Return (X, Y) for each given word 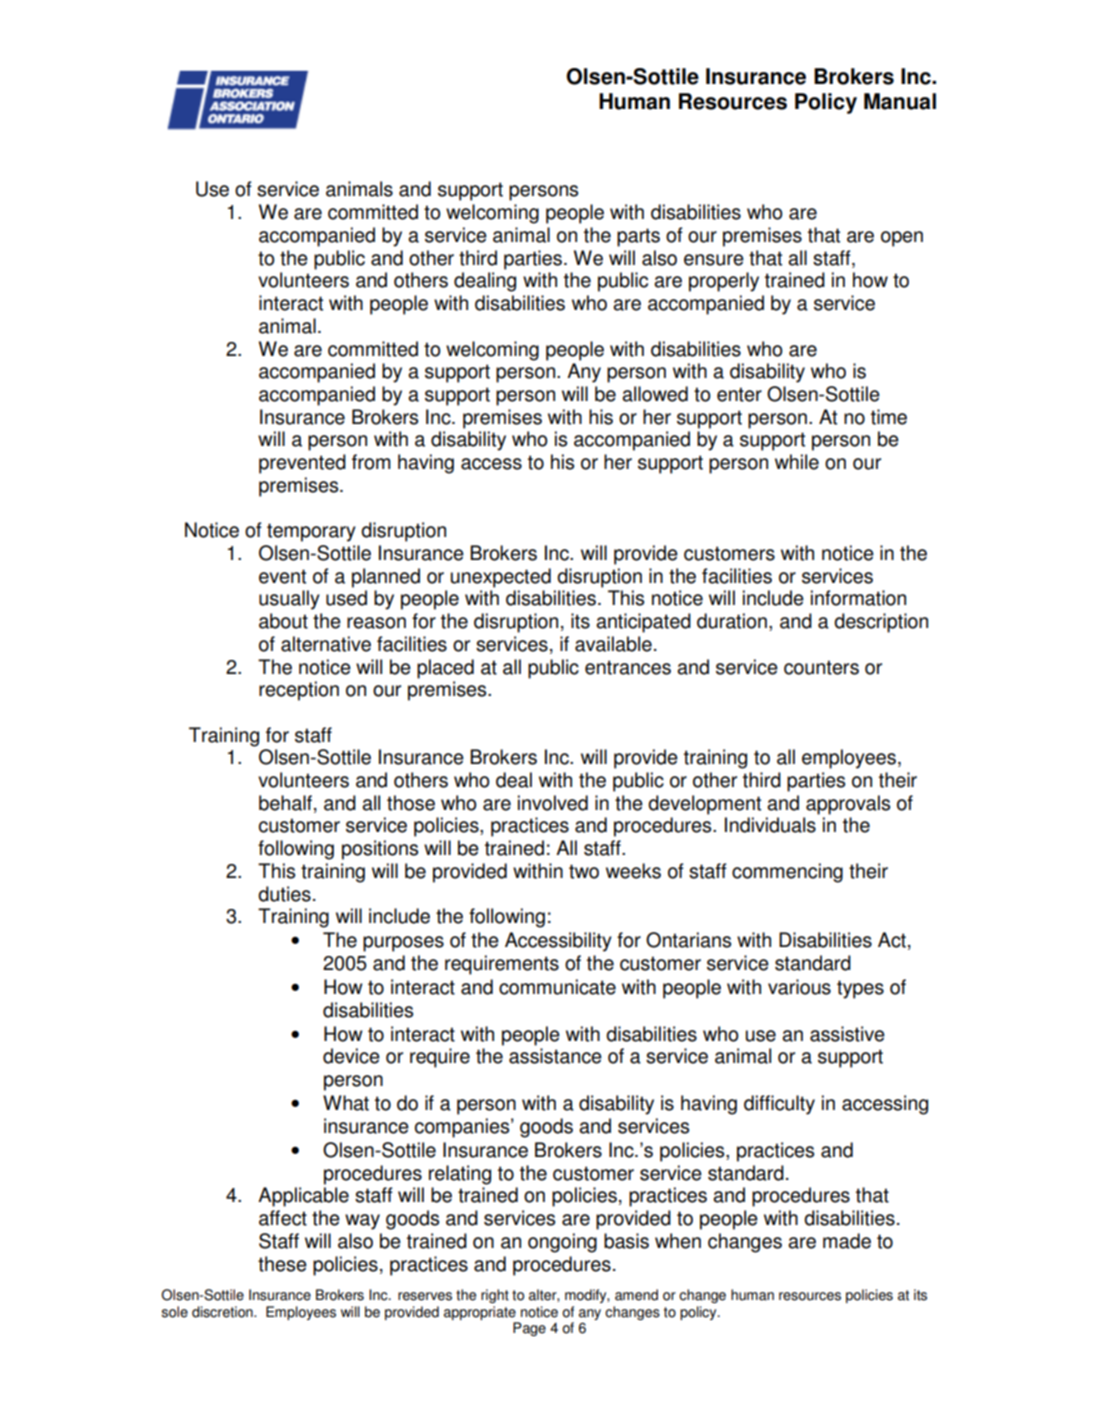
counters (821, 667)
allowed (655, 394)
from (371, 462)
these (282, 1264)
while (797, 462)
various (799, 987)
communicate (557, 987)
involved (553, 803)
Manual (900, 101)
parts (638, 237)
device (351, 1056)
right (495, 1296)
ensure (714, 260)
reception (299, 691)
